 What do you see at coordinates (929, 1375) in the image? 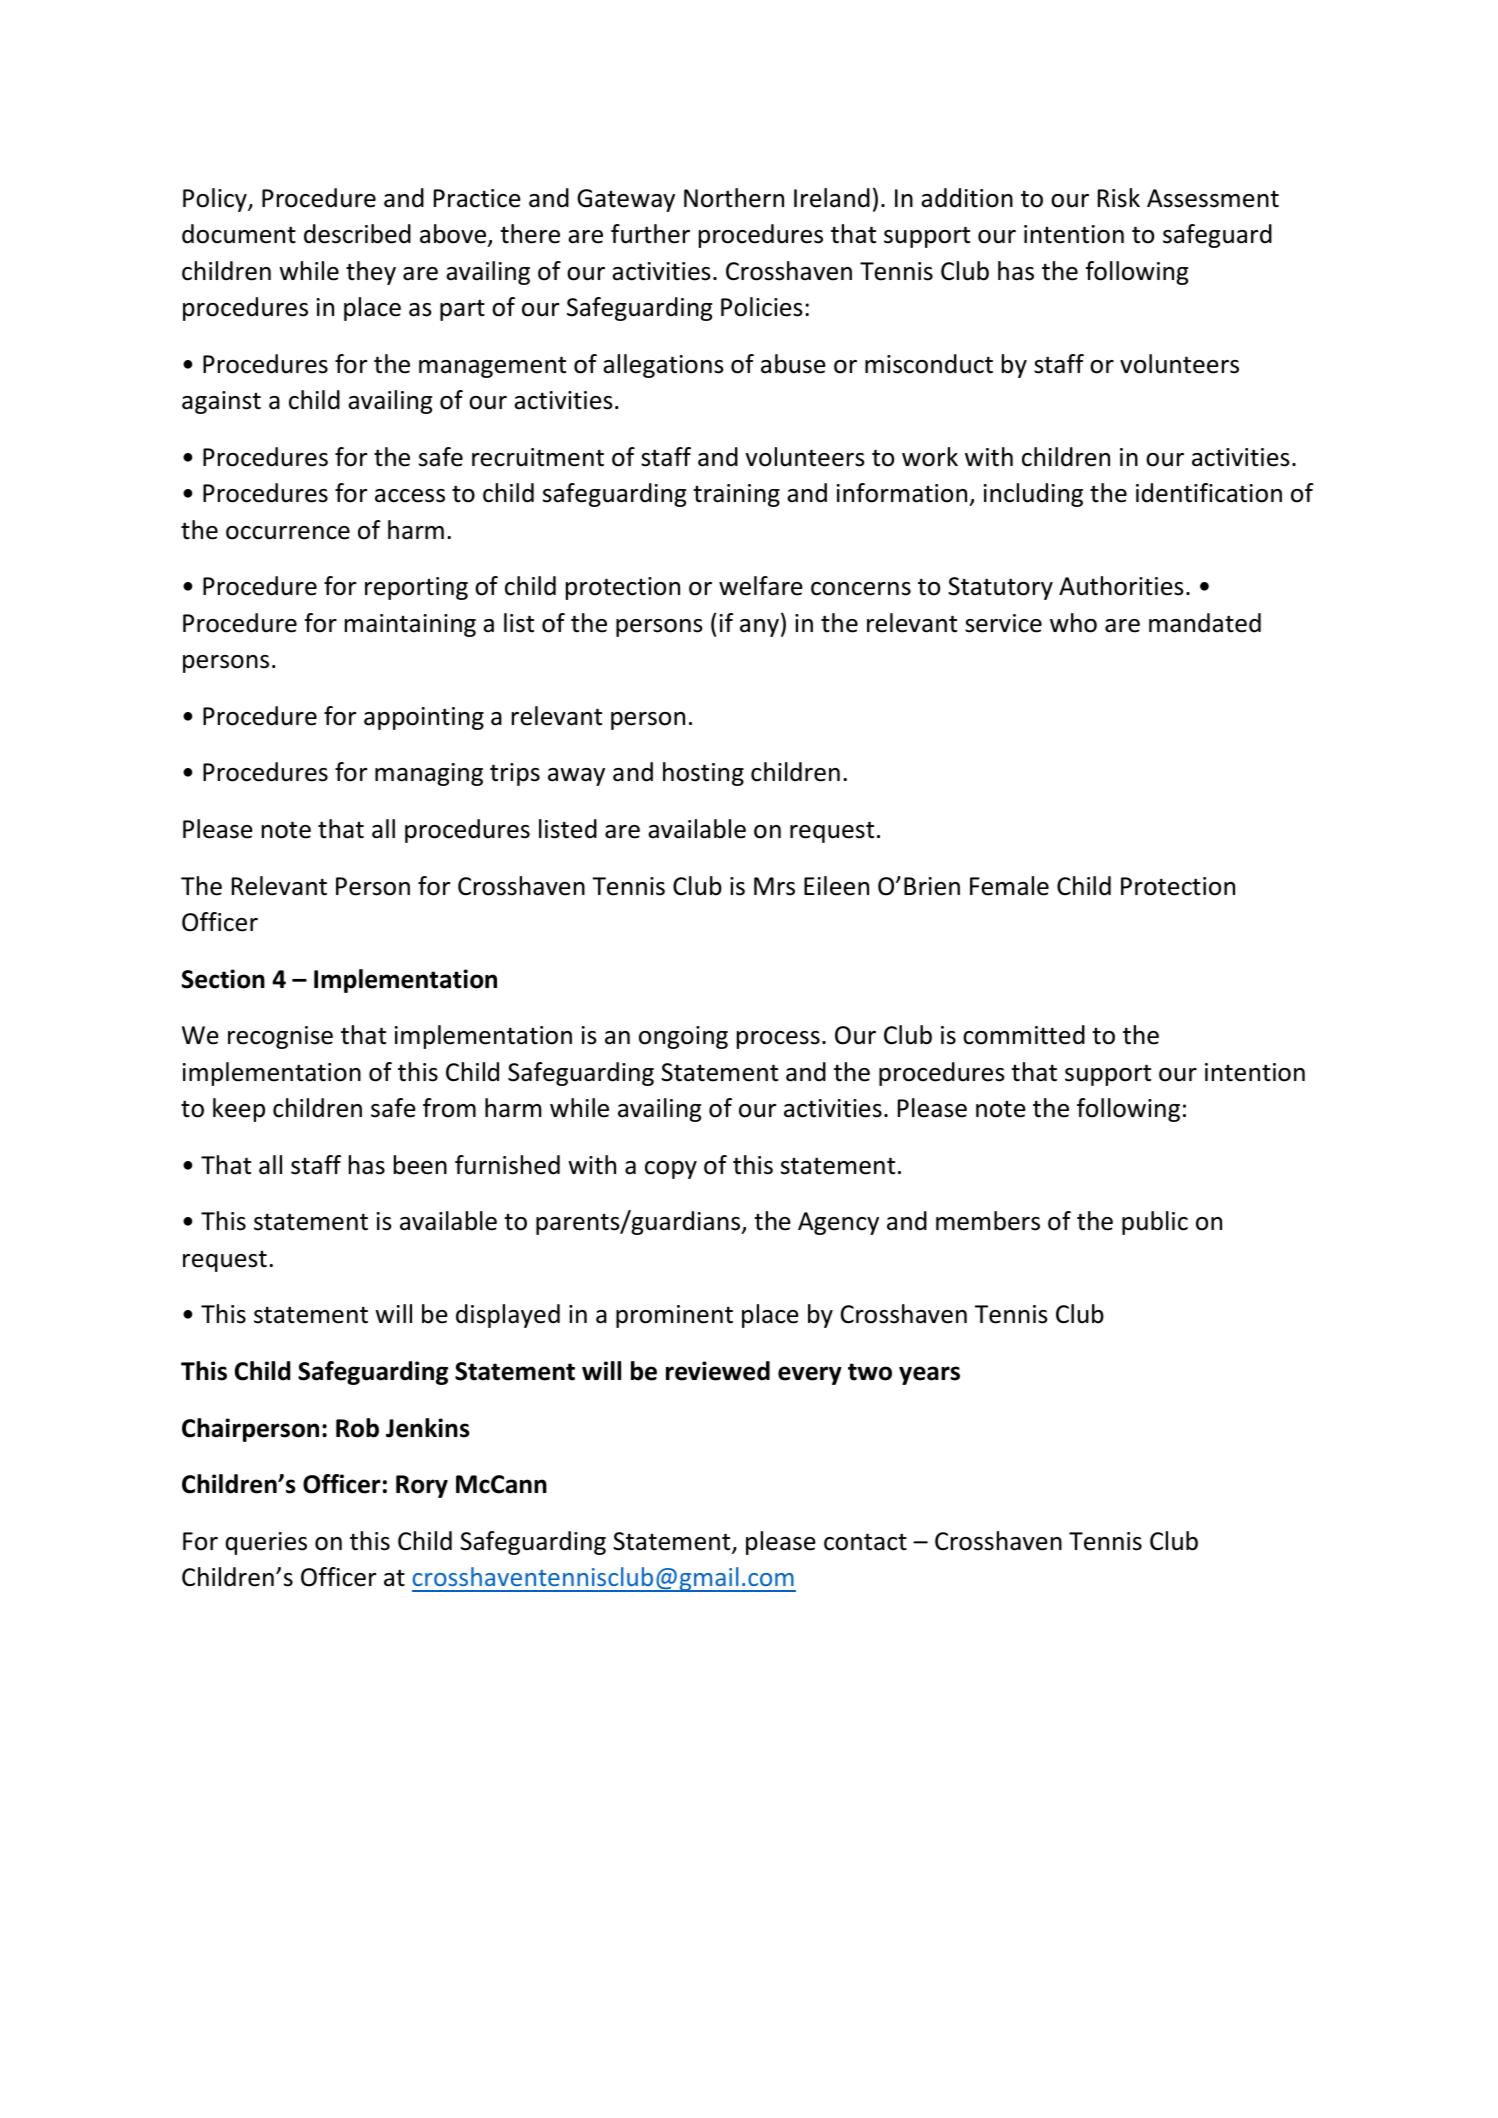
I see `years` at bounding box center [929, 1375].
